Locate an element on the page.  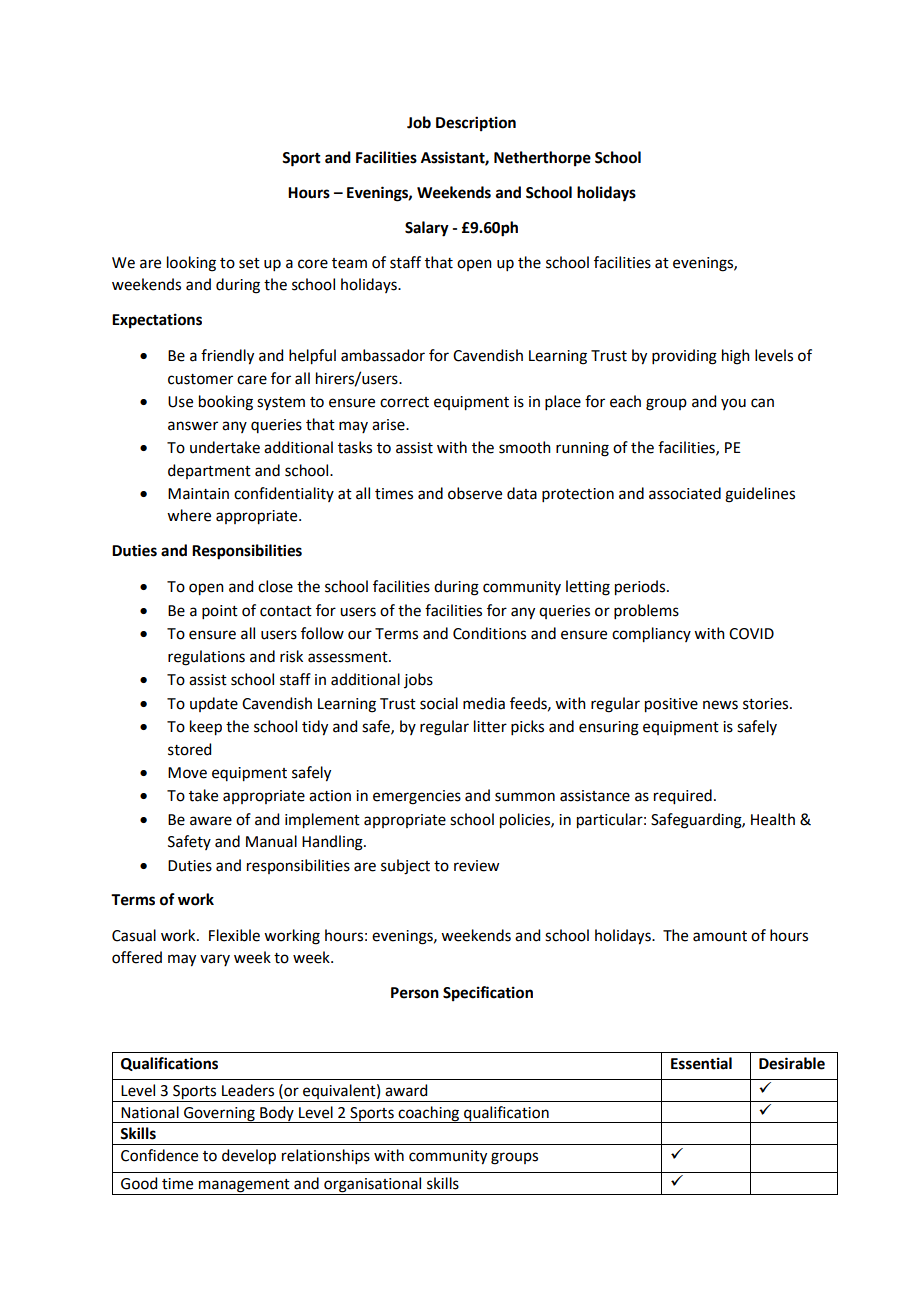
regulations is located at coordinates (206, 658).
